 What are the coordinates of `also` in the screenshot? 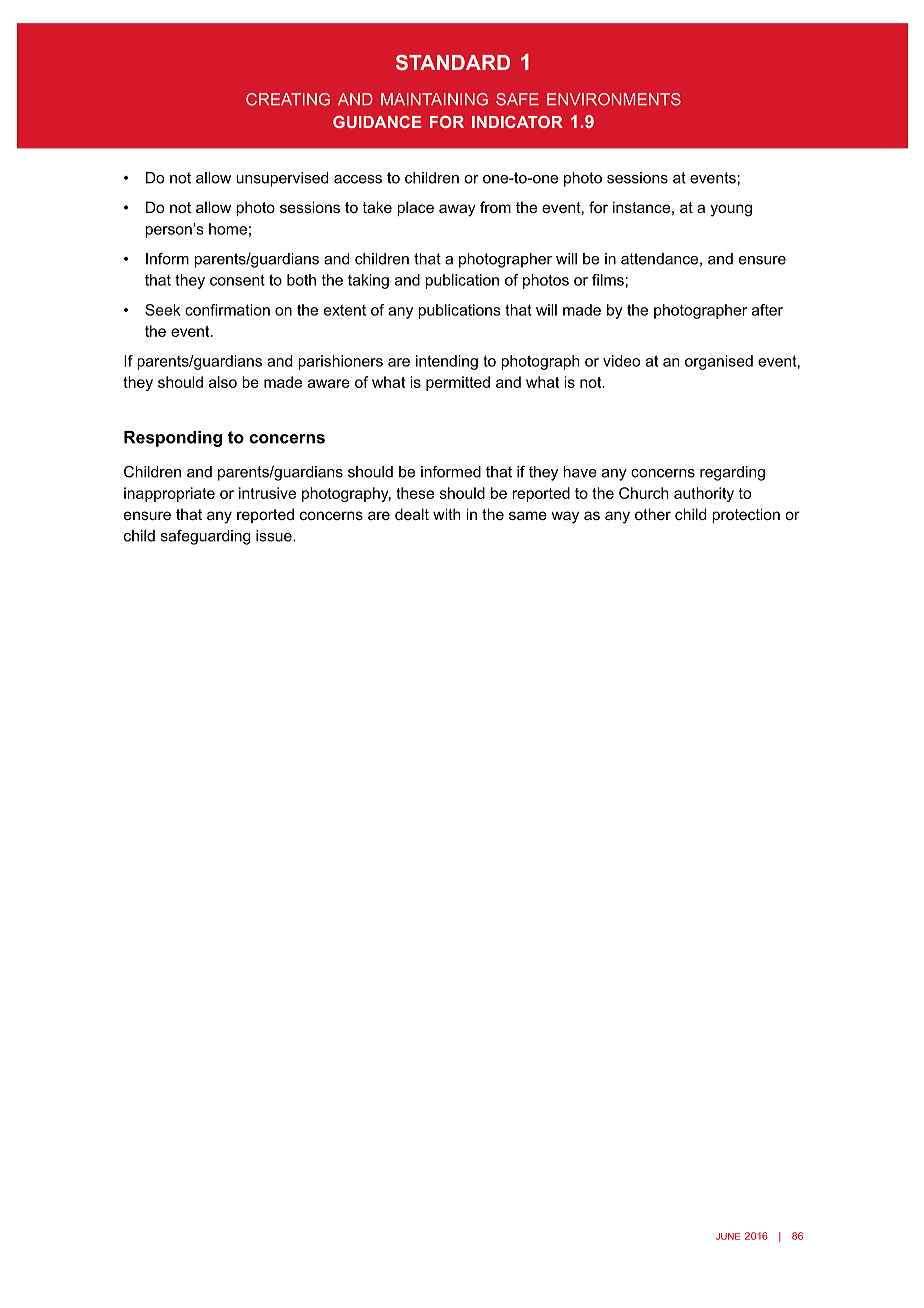 It's located at (223, 382).
